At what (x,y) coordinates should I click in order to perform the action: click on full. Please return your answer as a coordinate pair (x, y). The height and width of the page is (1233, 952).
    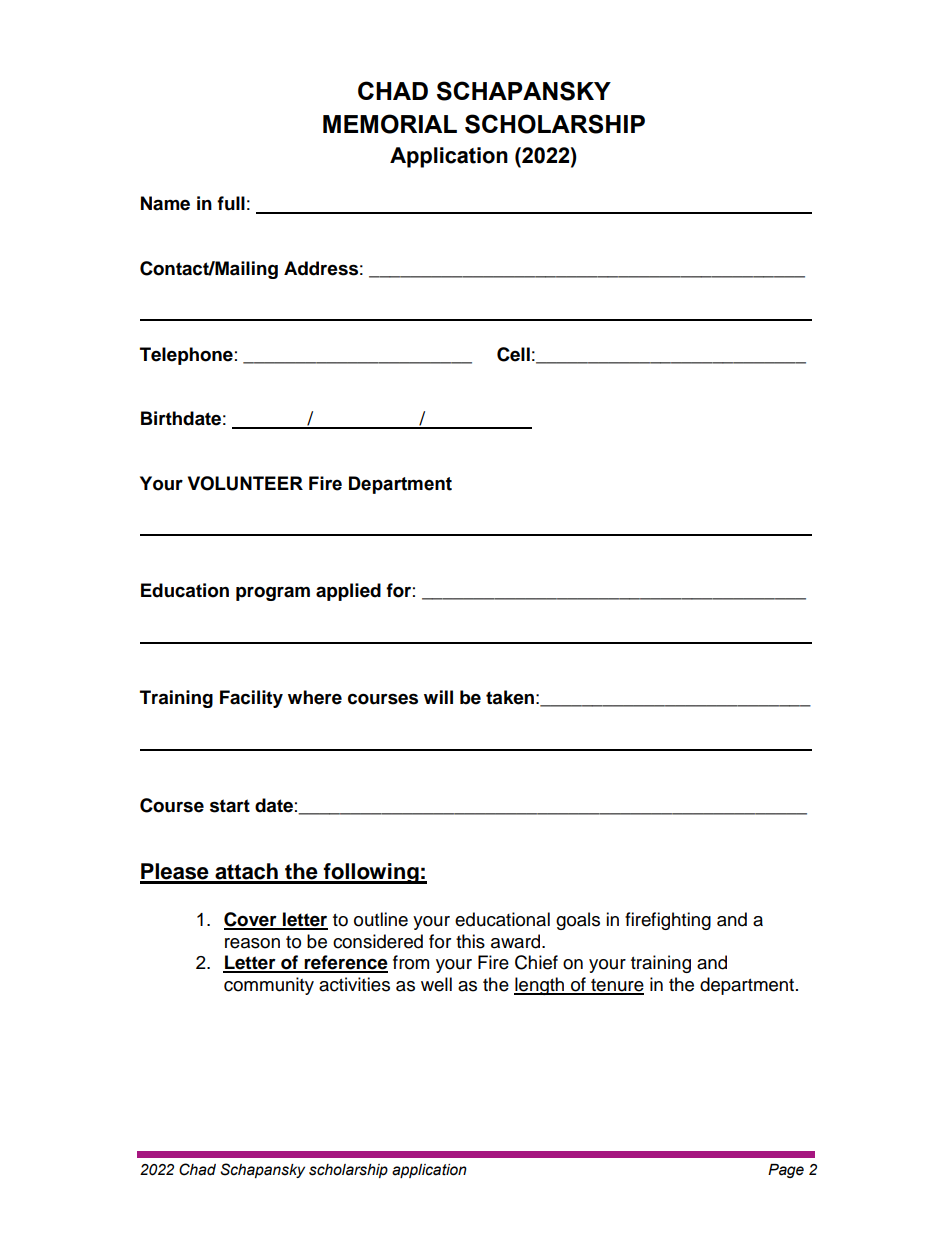
    Looking at the image, I should click on (231, 203).
